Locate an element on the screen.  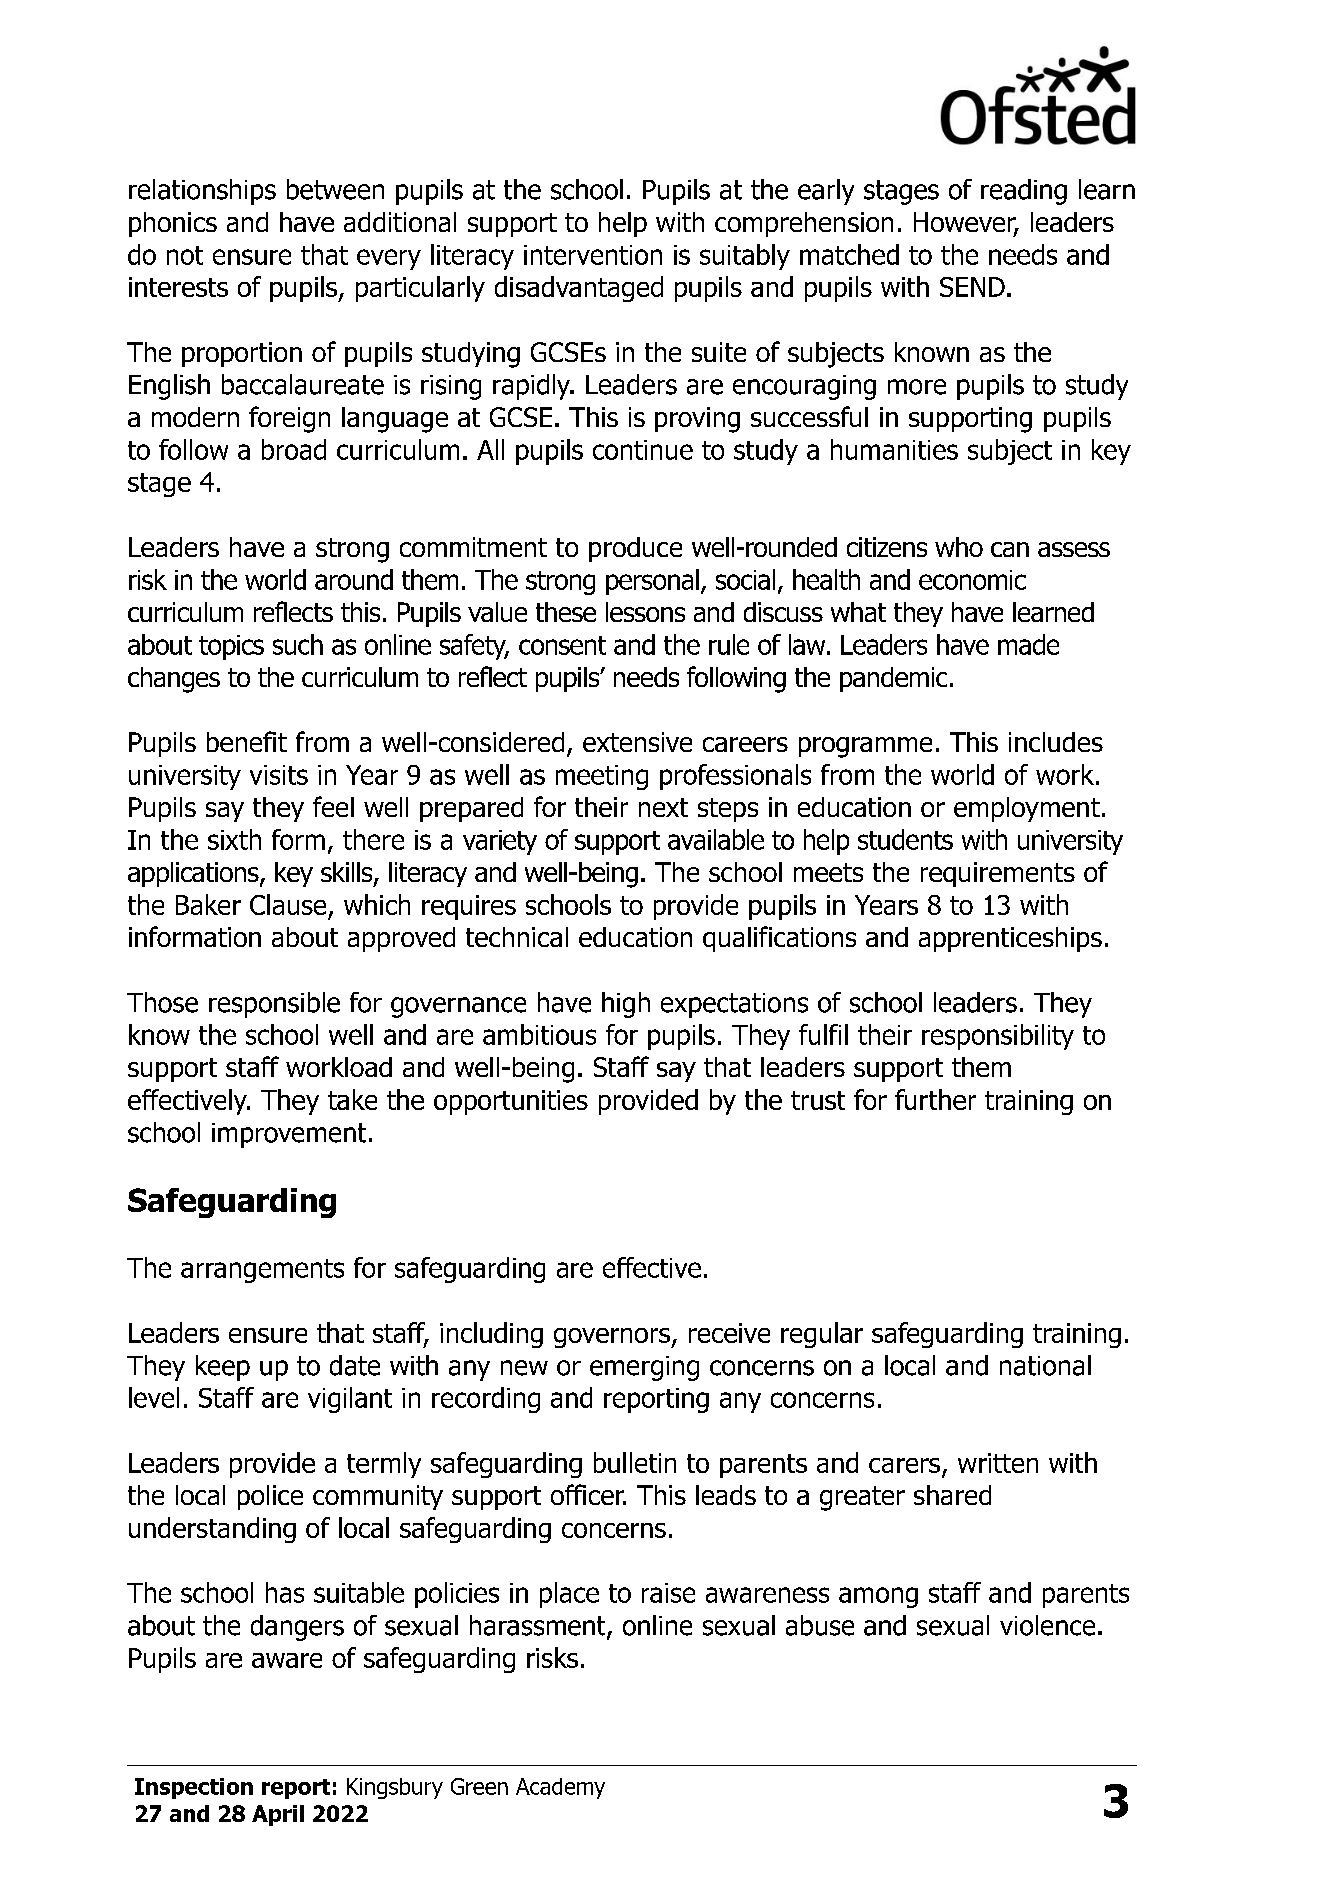
emerging is located at coordinates (644, 1368).
